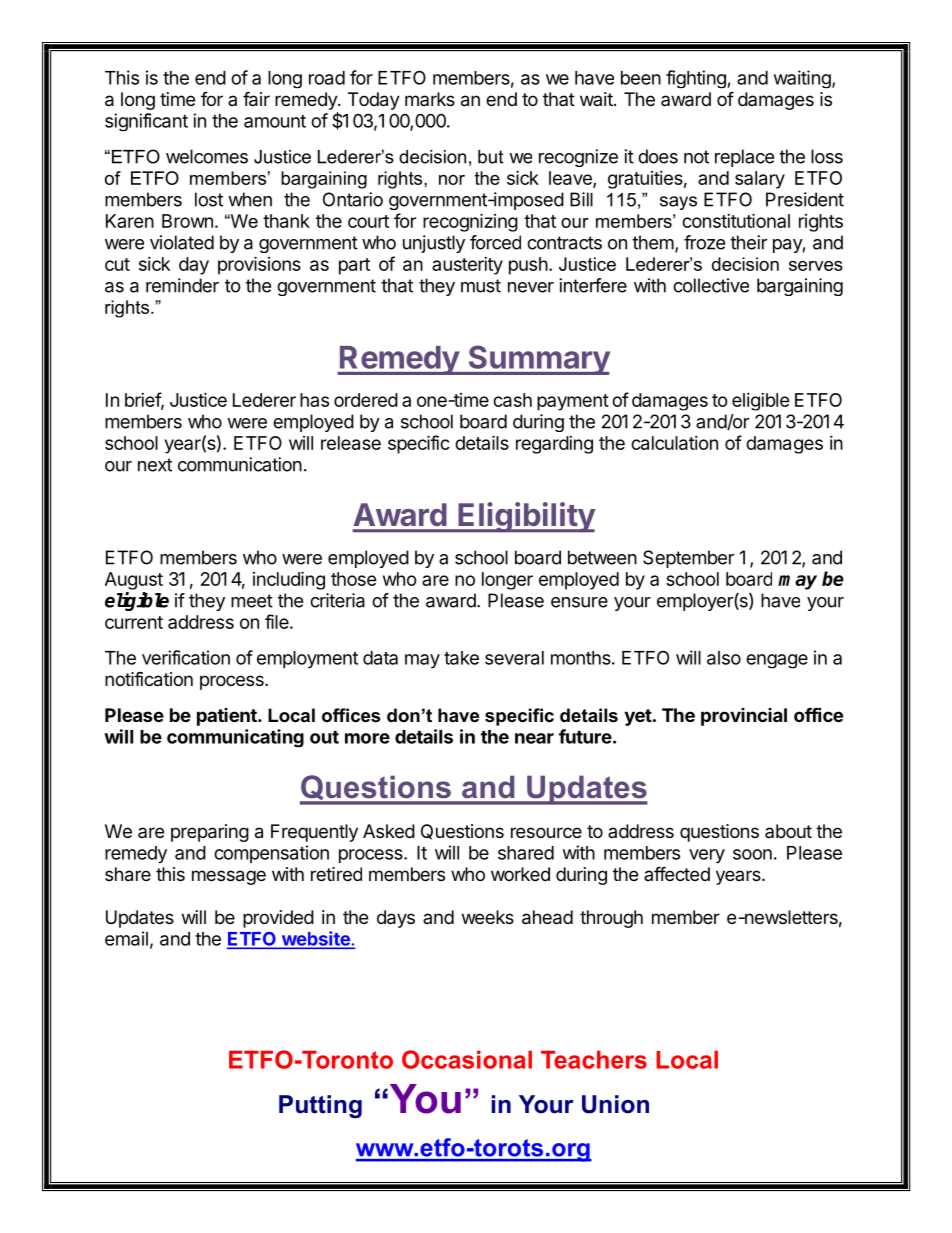 The width and height of the screenshot is (952, 1233). I want to click on marks, so click(430, 99).
